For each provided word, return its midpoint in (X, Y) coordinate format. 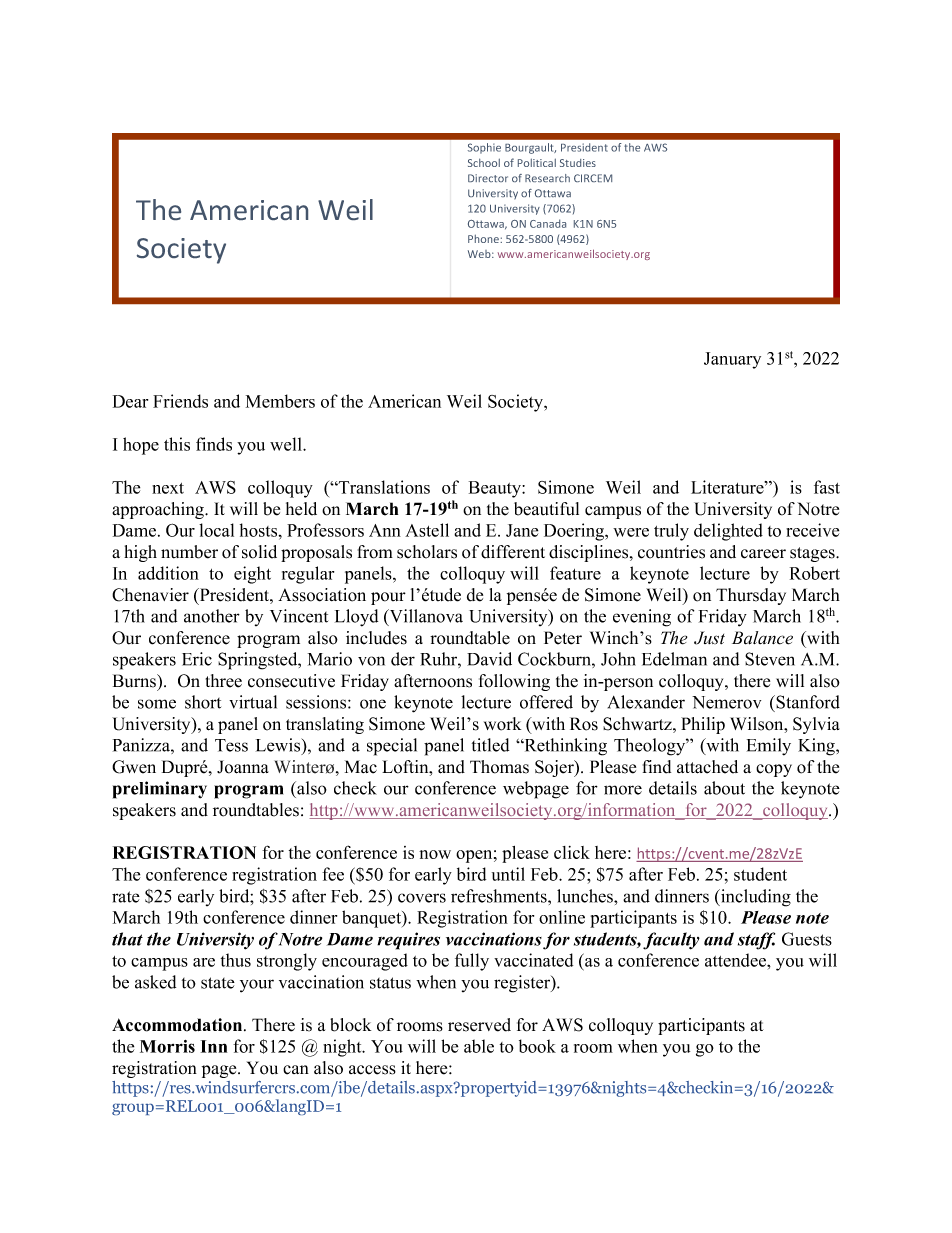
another (212, 616)
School (484, 162)
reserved (479, 1025)
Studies (578, 163)
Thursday (751, 596)
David (489, 659)
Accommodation (178, 1025)
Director (488, 178)
